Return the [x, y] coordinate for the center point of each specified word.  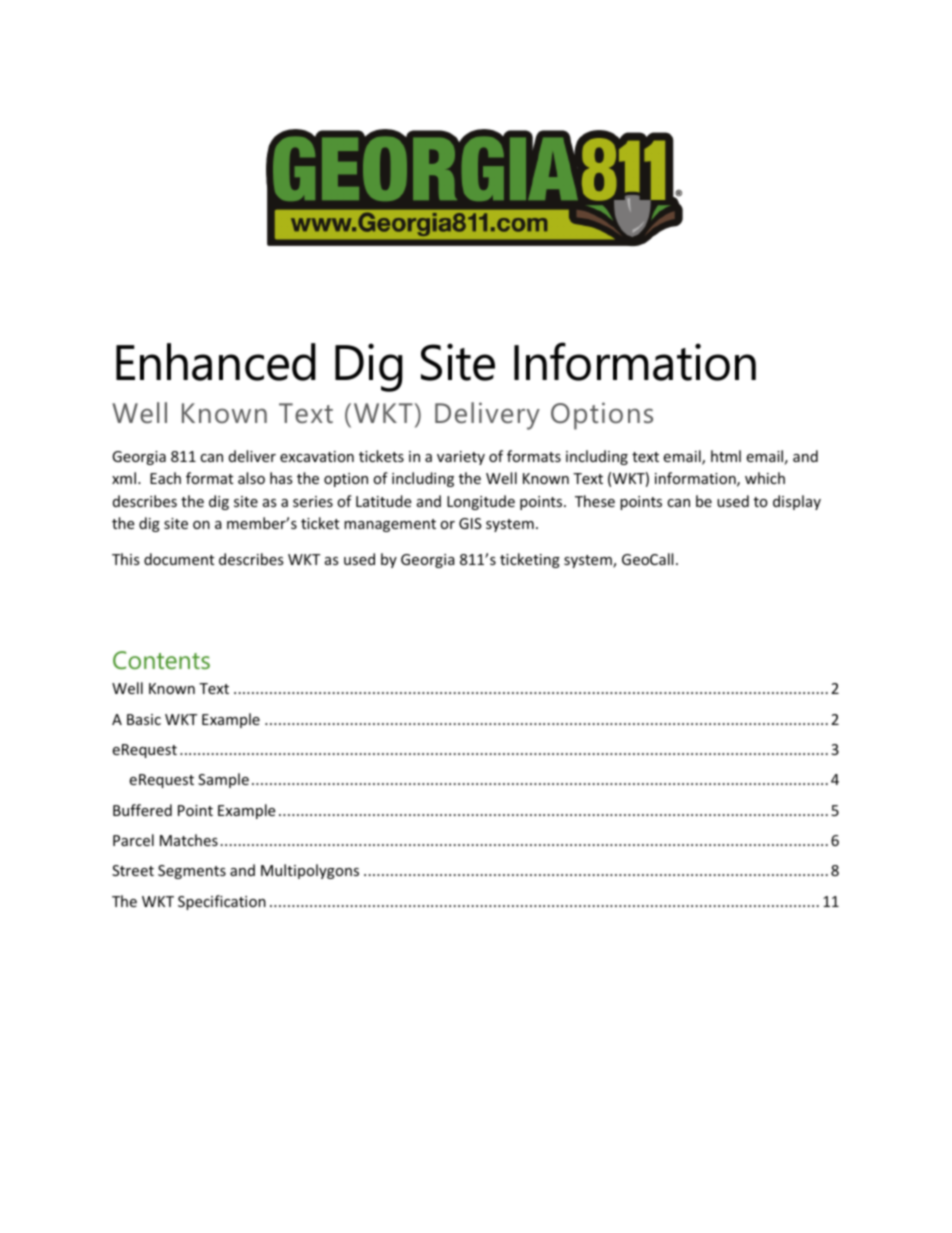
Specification [222, 902]
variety [461, 458]
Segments [192, 872]
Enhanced [216, 362]
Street [133, 870]
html [726, 456]
